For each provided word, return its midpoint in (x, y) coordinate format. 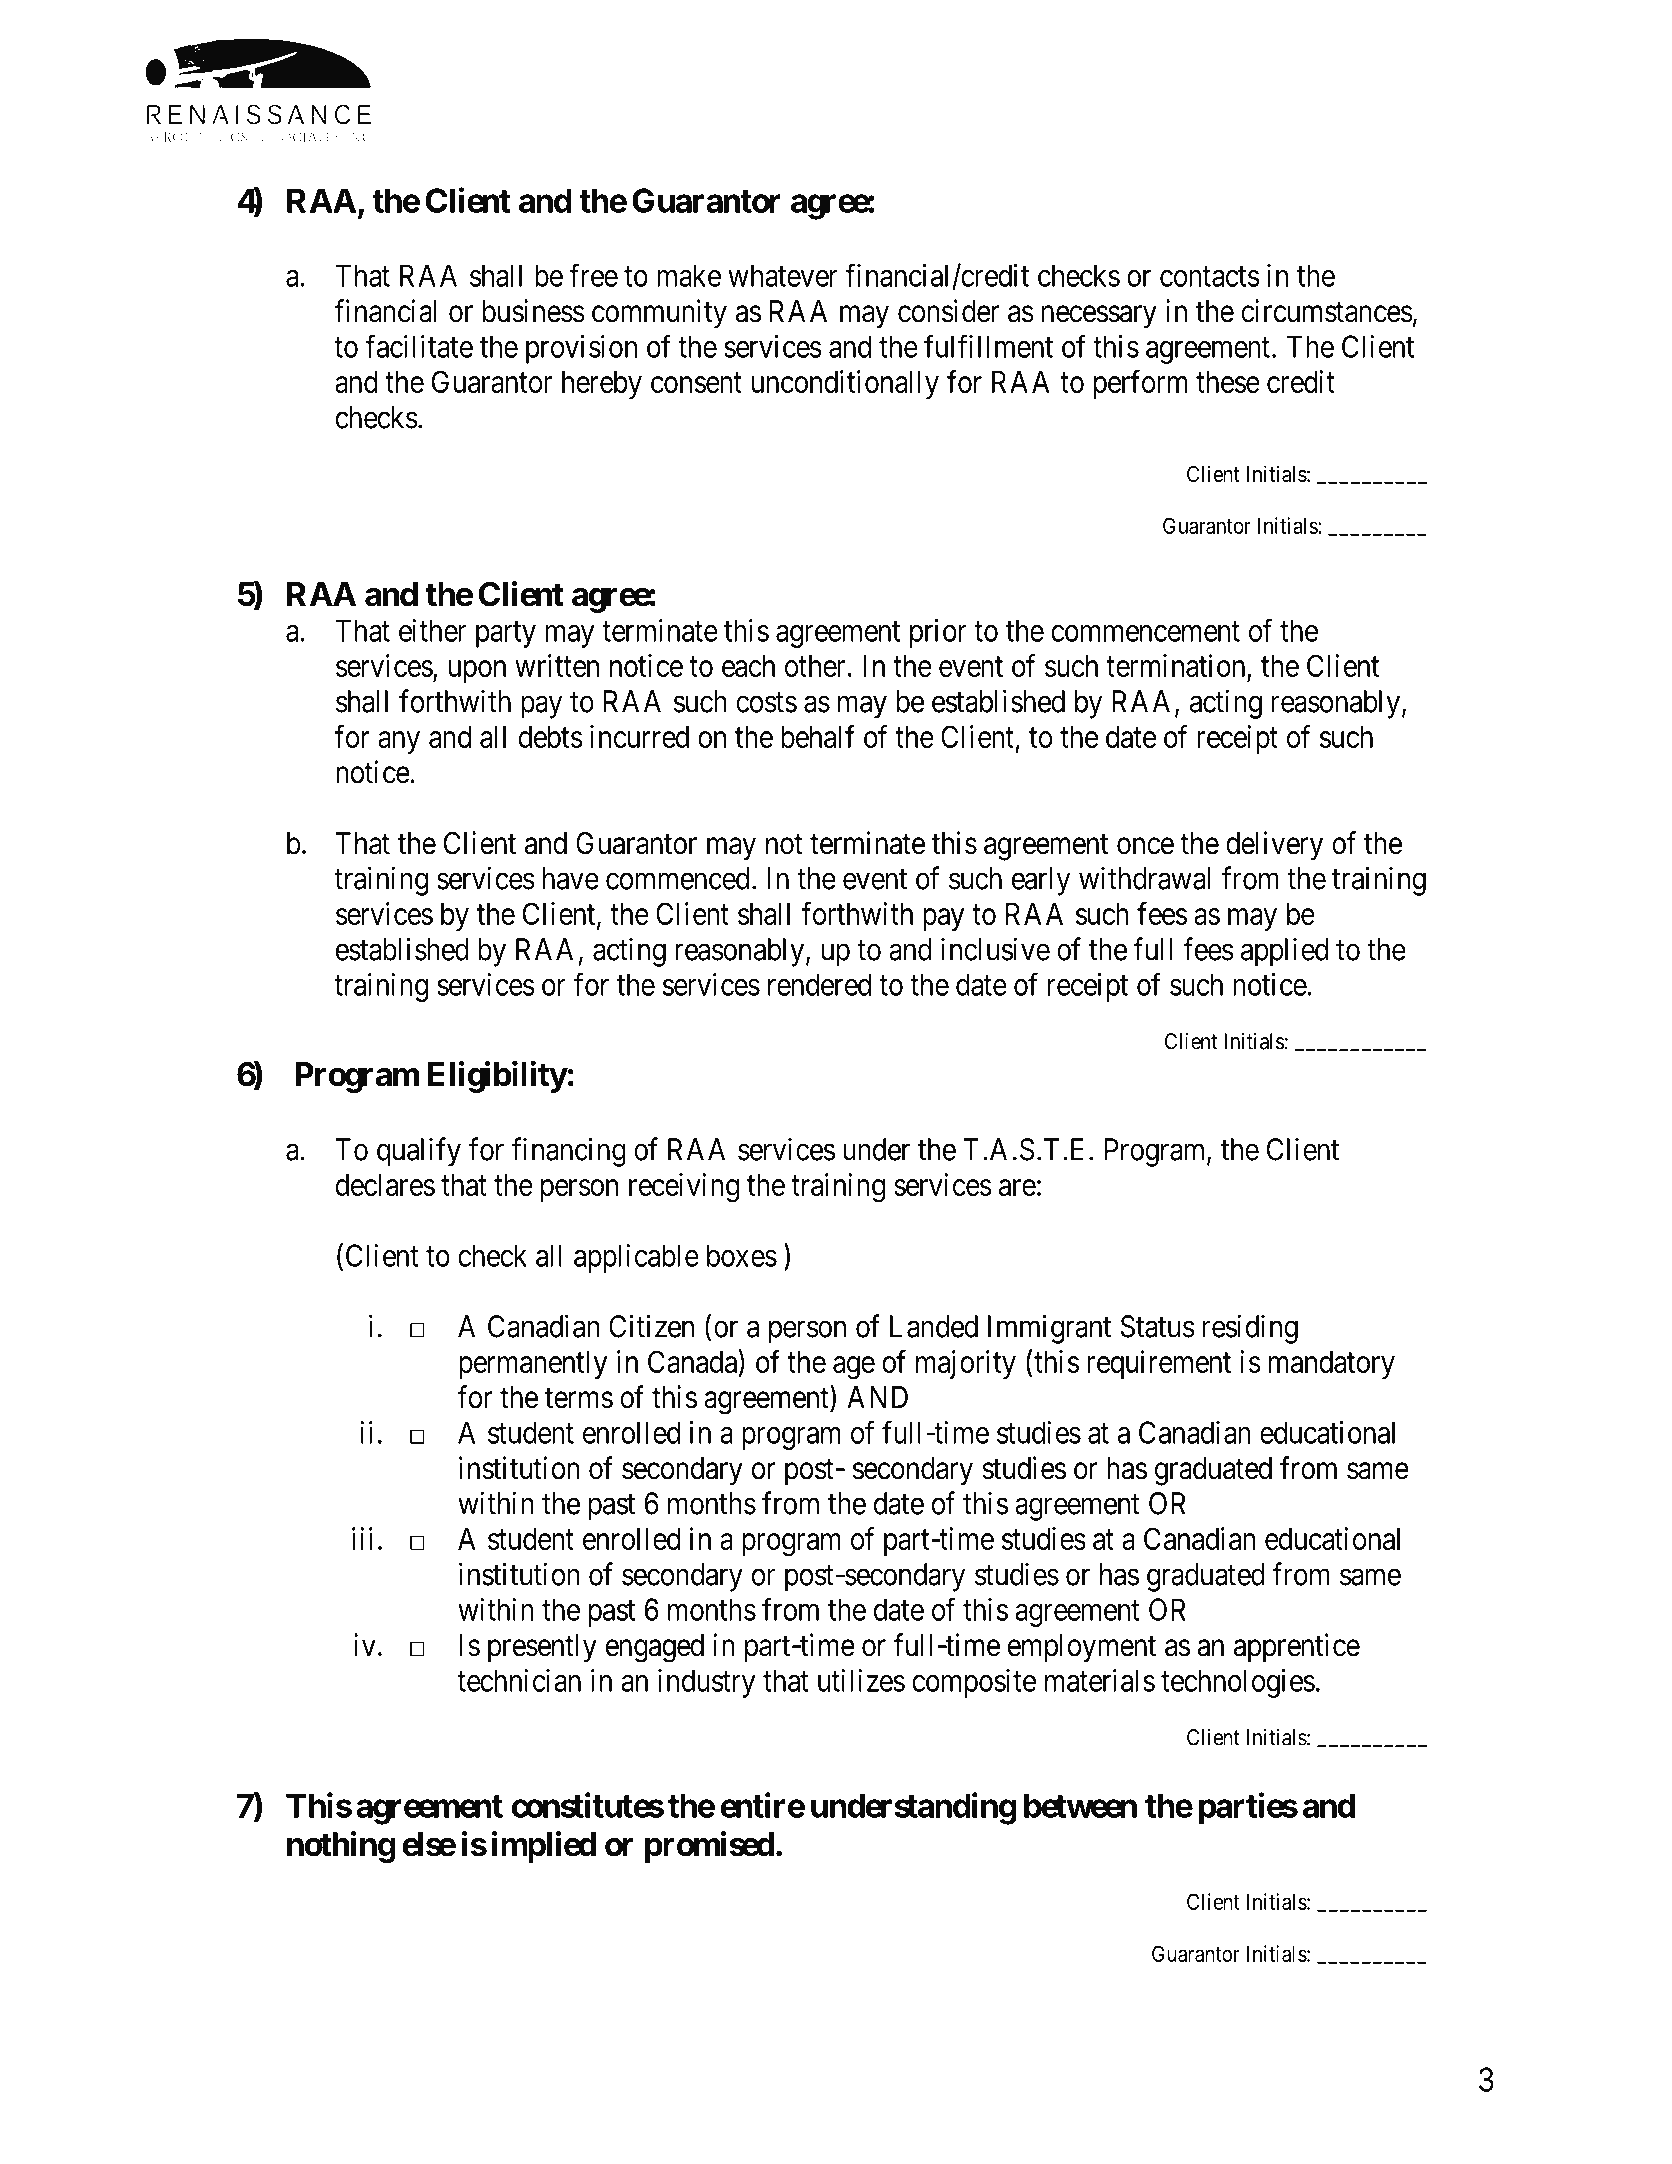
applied (1284, 952)
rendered (819, 984)
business (534, 311)
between (1080, 1805)
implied (544, 1847)
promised (709, 1847)
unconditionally (845, 384)
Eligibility (497, 1077)
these (1228, 382)
